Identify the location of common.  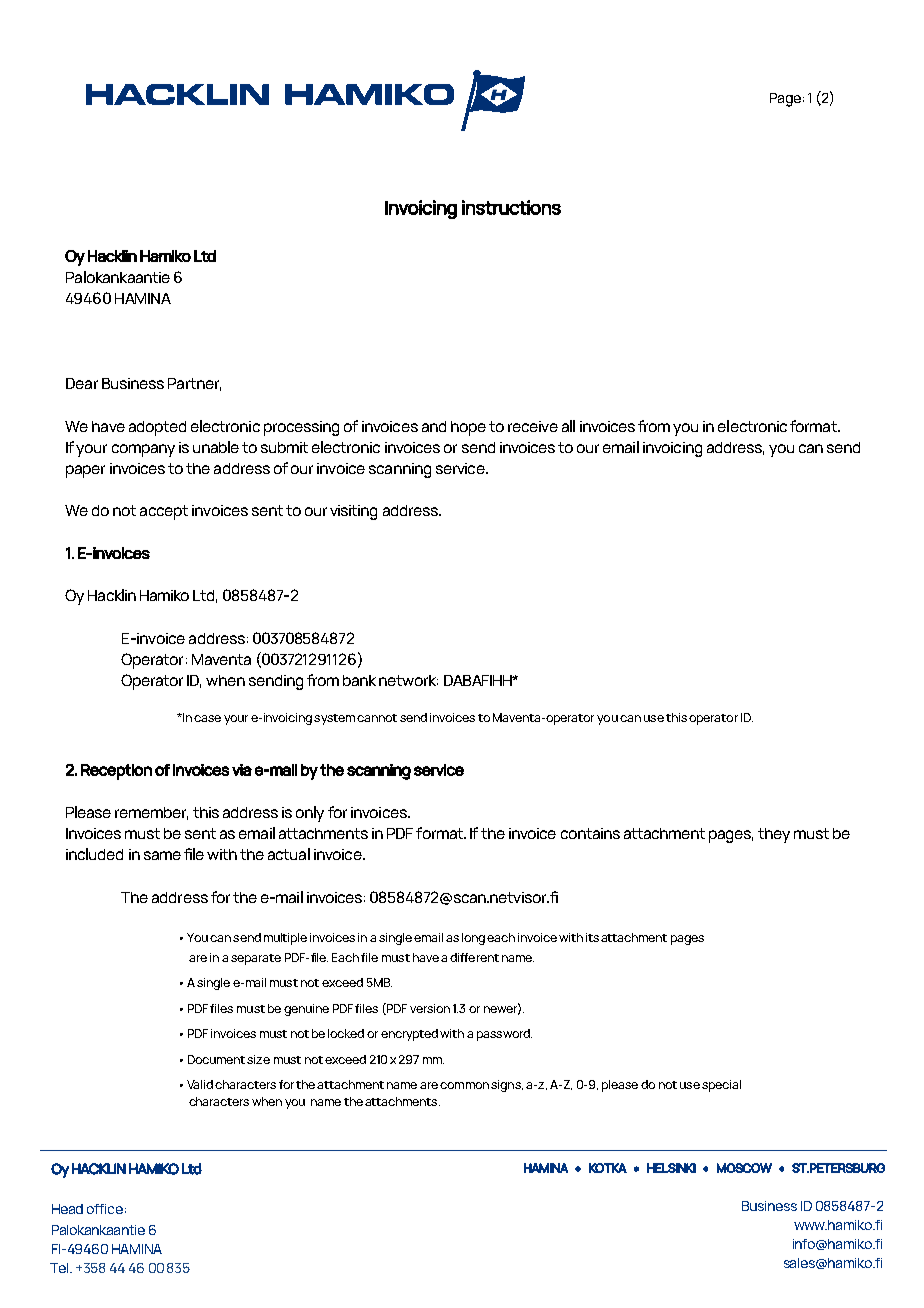
(464, 1085).
